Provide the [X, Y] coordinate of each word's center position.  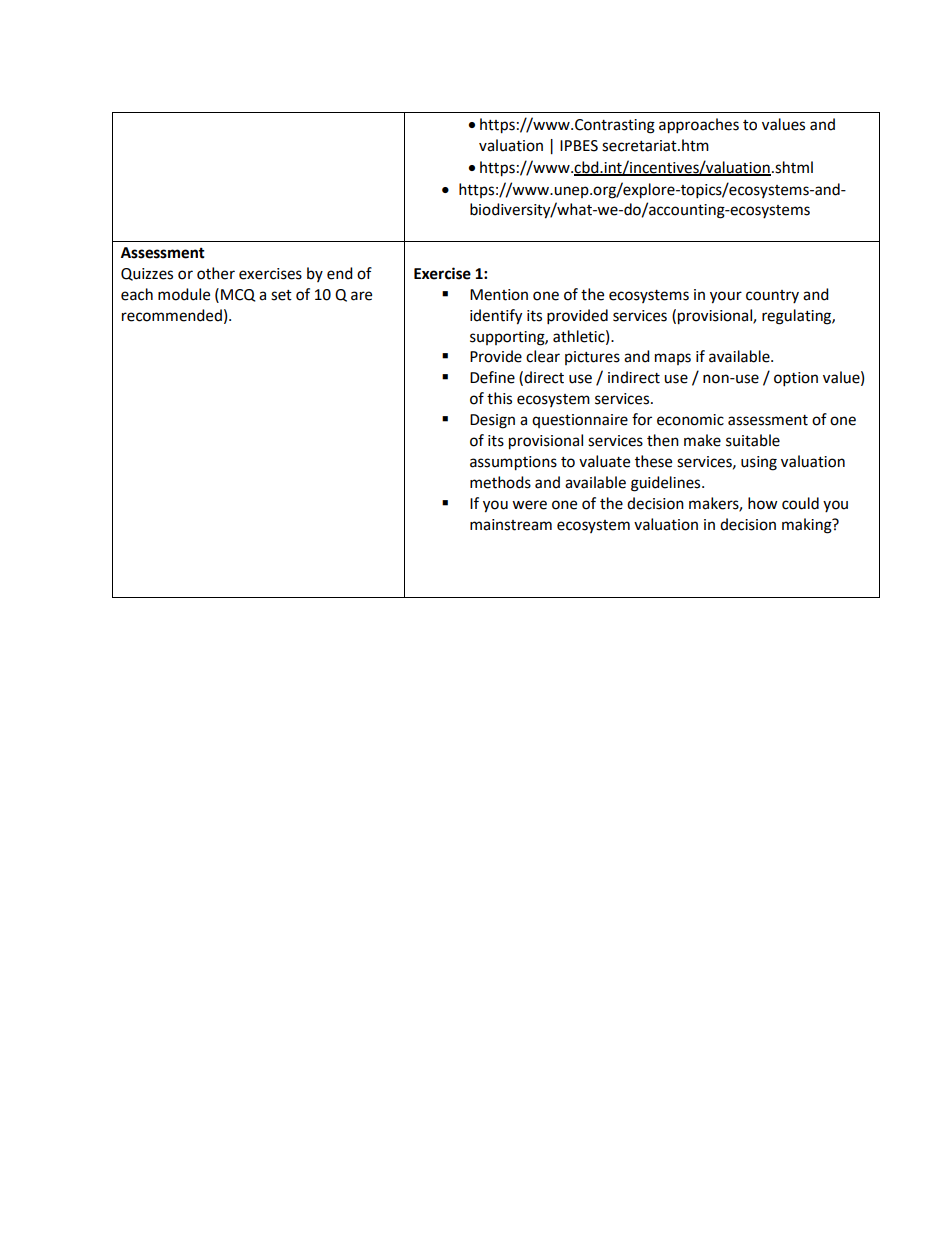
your [726, 297]
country [772, 296]
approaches [699, 126]
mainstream [511, 525]
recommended [172, 315]
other [216, 273]
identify [496, 317]
